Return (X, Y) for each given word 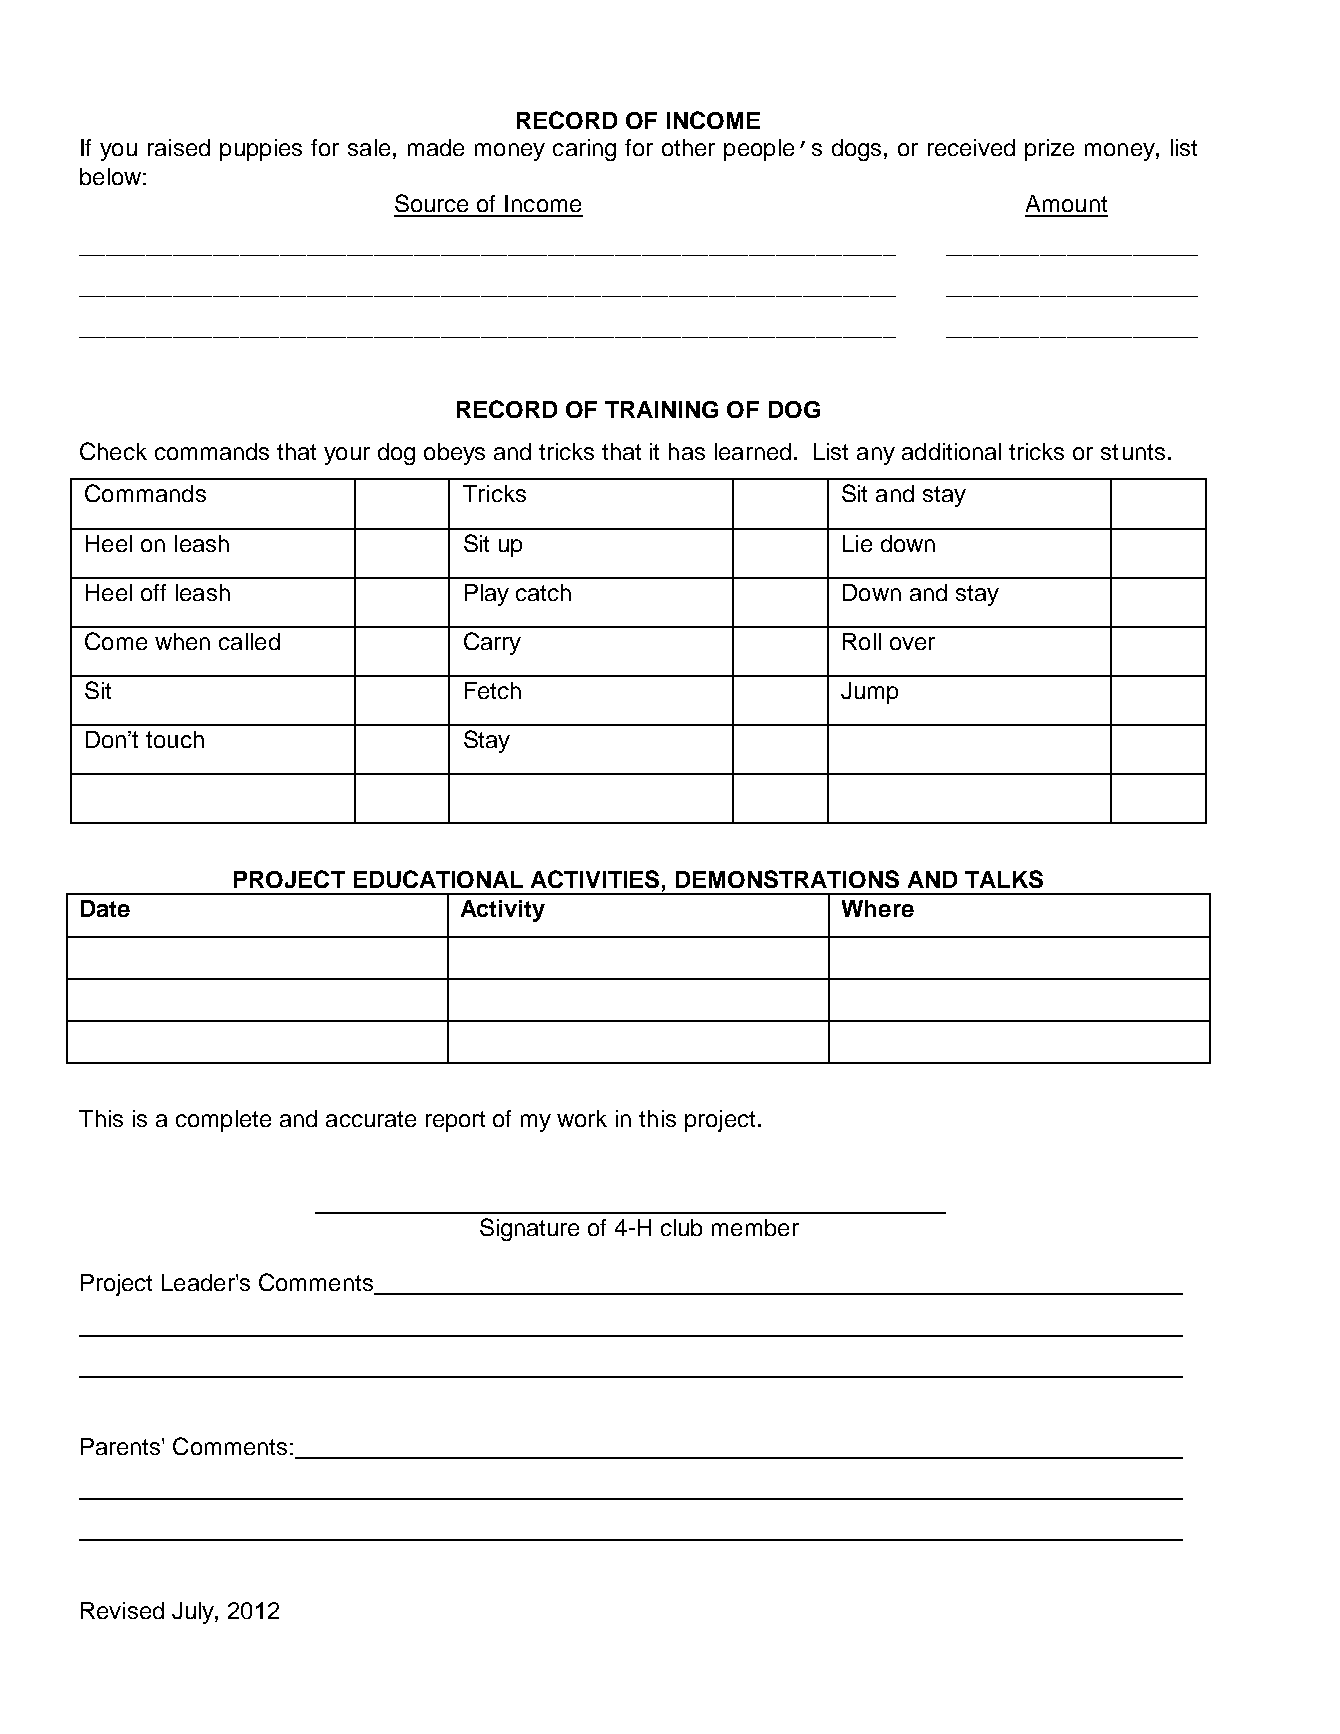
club (681, 1227)
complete (223, 1121)
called (249, 641)
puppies (261, 150)
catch (543, 592)
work (582, 1118)
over (912, 643)
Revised (122, 1610)
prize (1049, 150)
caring (584, 150)
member (755, 1227)
